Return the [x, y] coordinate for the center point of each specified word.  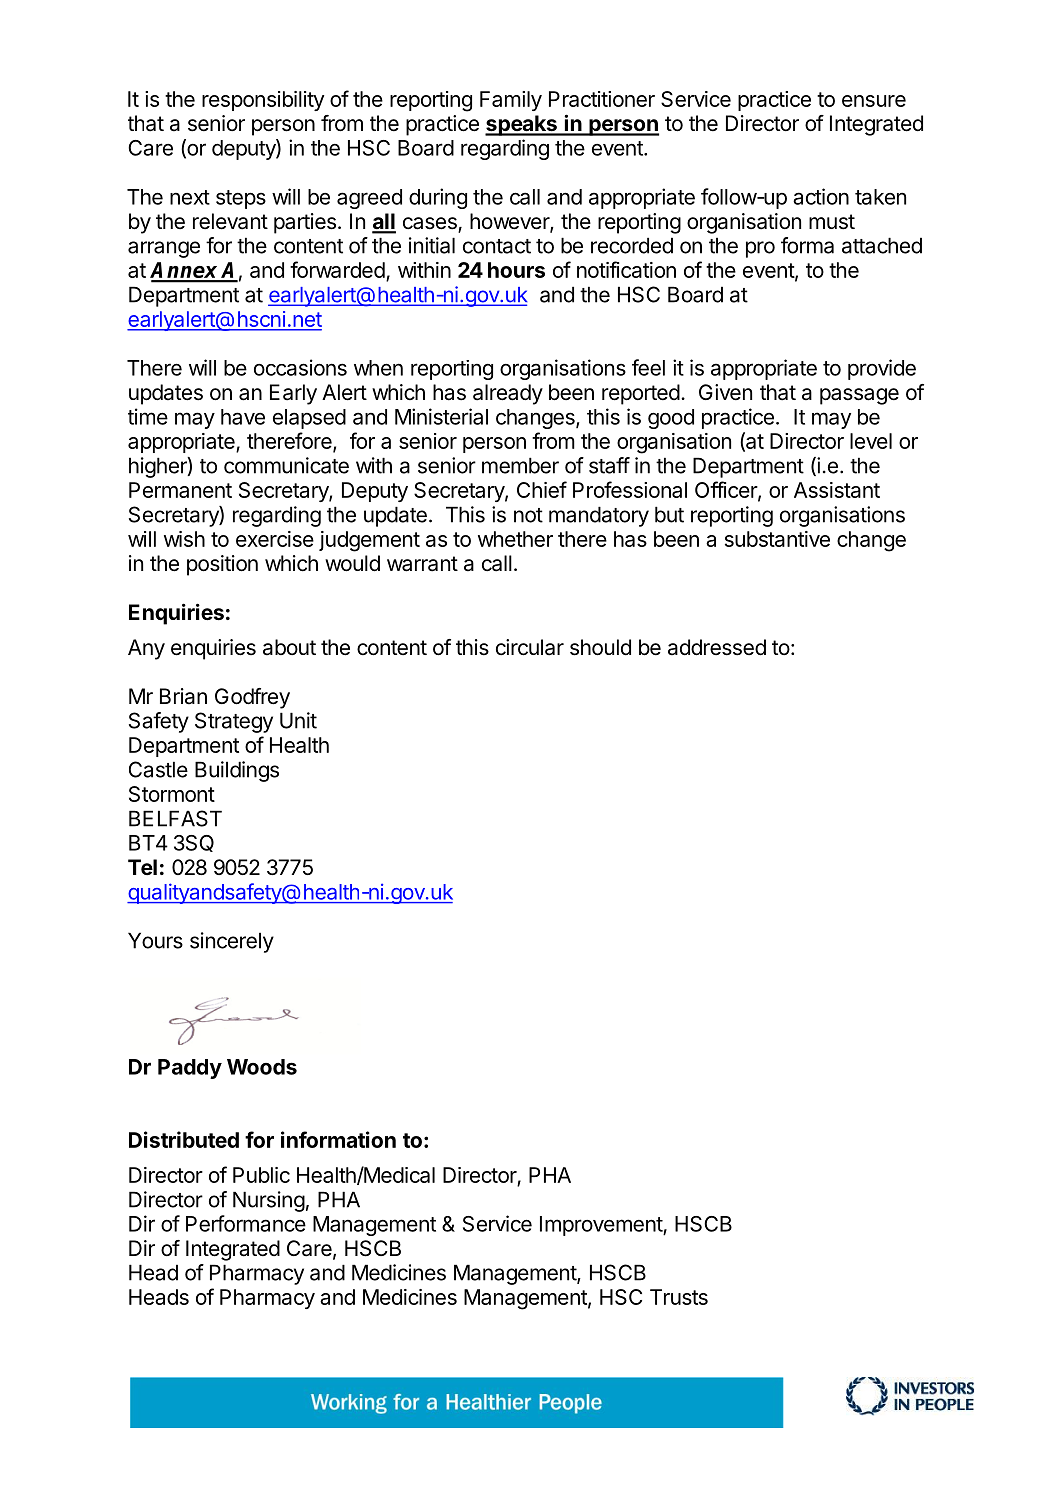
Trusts [679, 1297]
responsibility [263, 101]
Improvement [602, 1226]
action [821, 196]
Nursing [269, 1201]
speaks [522, 125]
